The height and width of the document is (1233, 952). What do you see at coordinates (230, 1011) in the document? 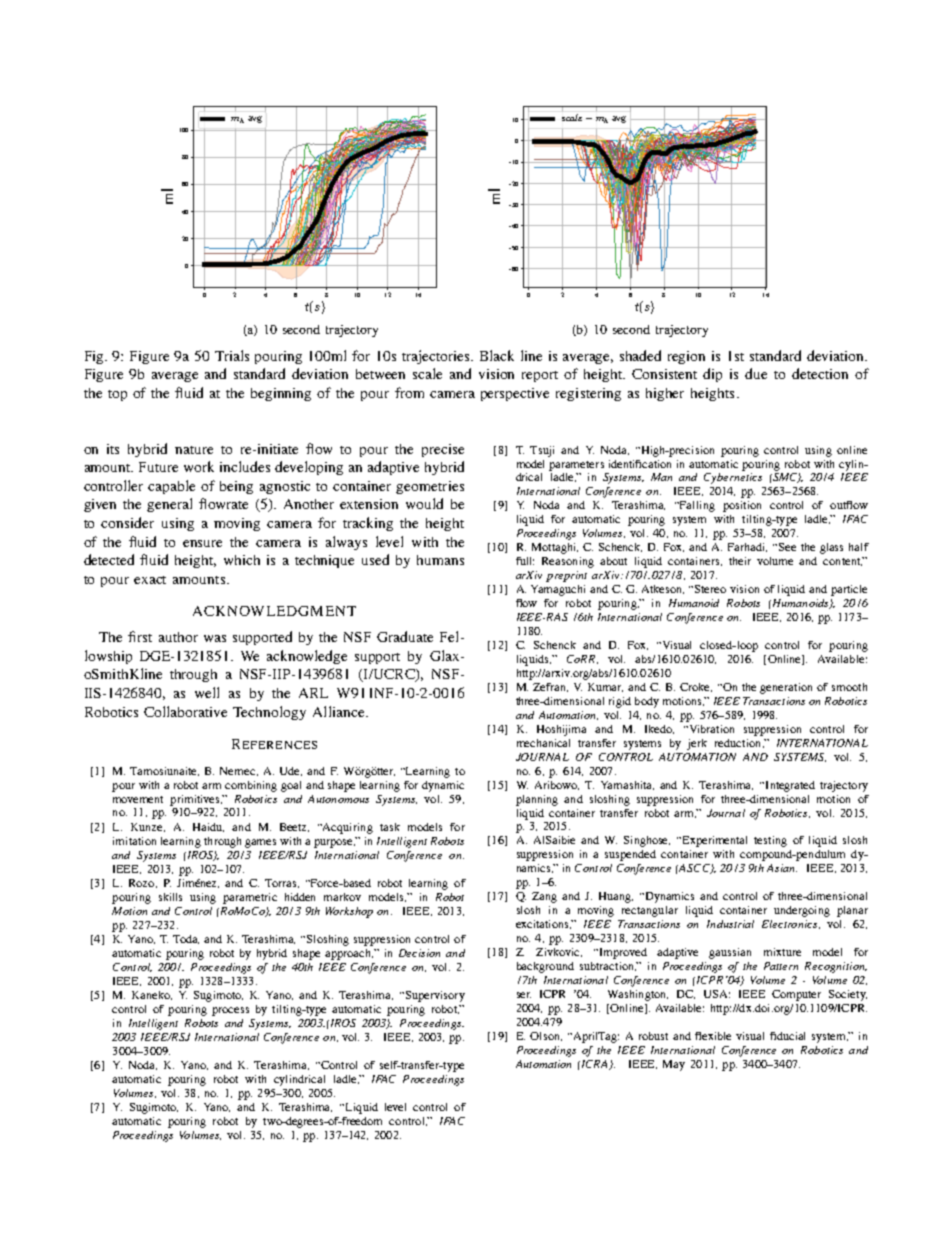
I see `process` at bounding box center [230, 1011].
